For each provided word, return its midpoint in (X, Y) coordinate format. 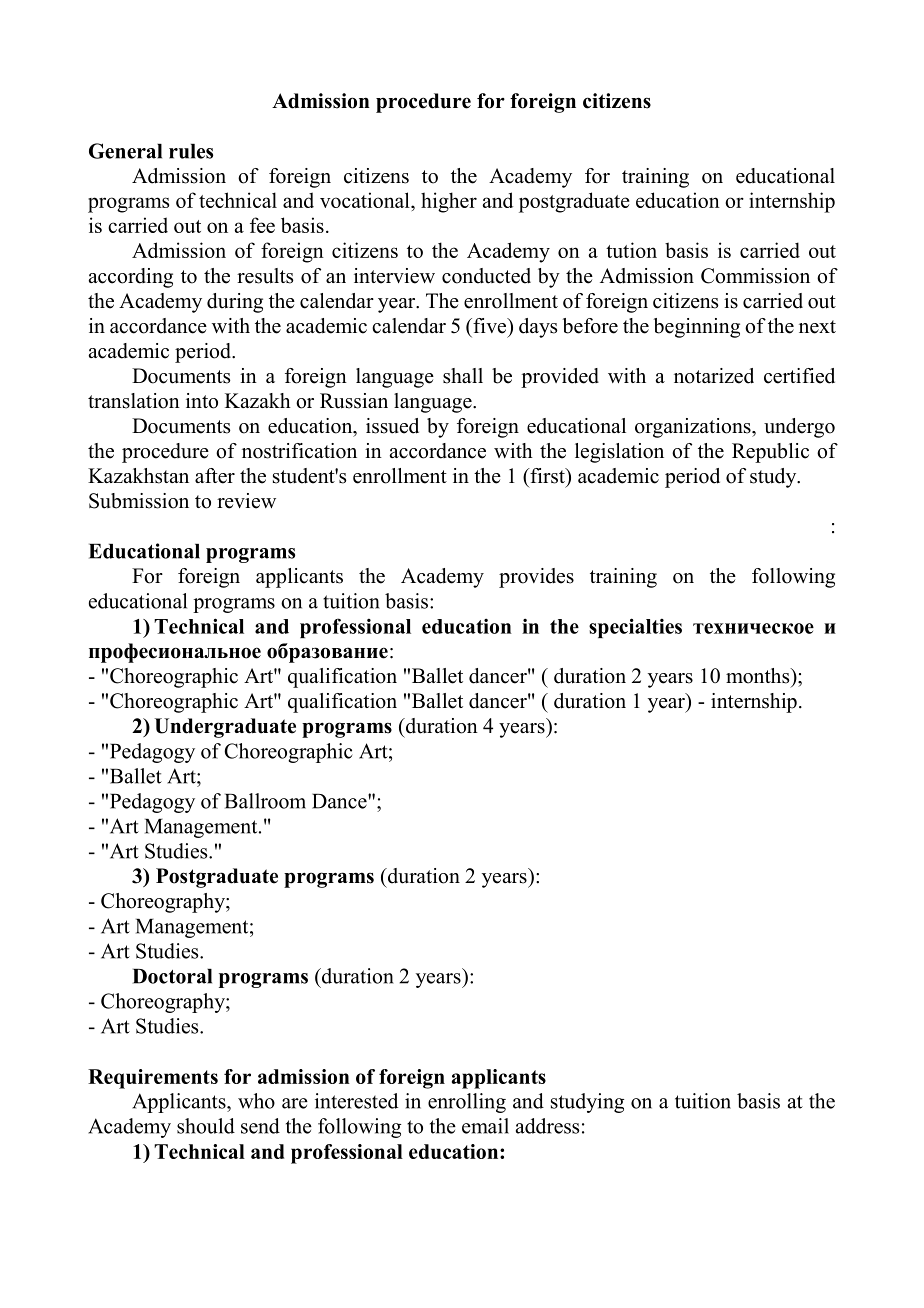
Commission (755, 276)
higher (449, 202)
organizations (694, 428)
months (759, 676)
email (485, 1126)
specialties (635, 628)
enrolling (467, 1103)
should (206, 1126)
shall (463, 376)
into (202, 401)
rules (191, 151)
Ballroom (265, 801)
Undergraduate (225, 728)
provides (536, 578)
